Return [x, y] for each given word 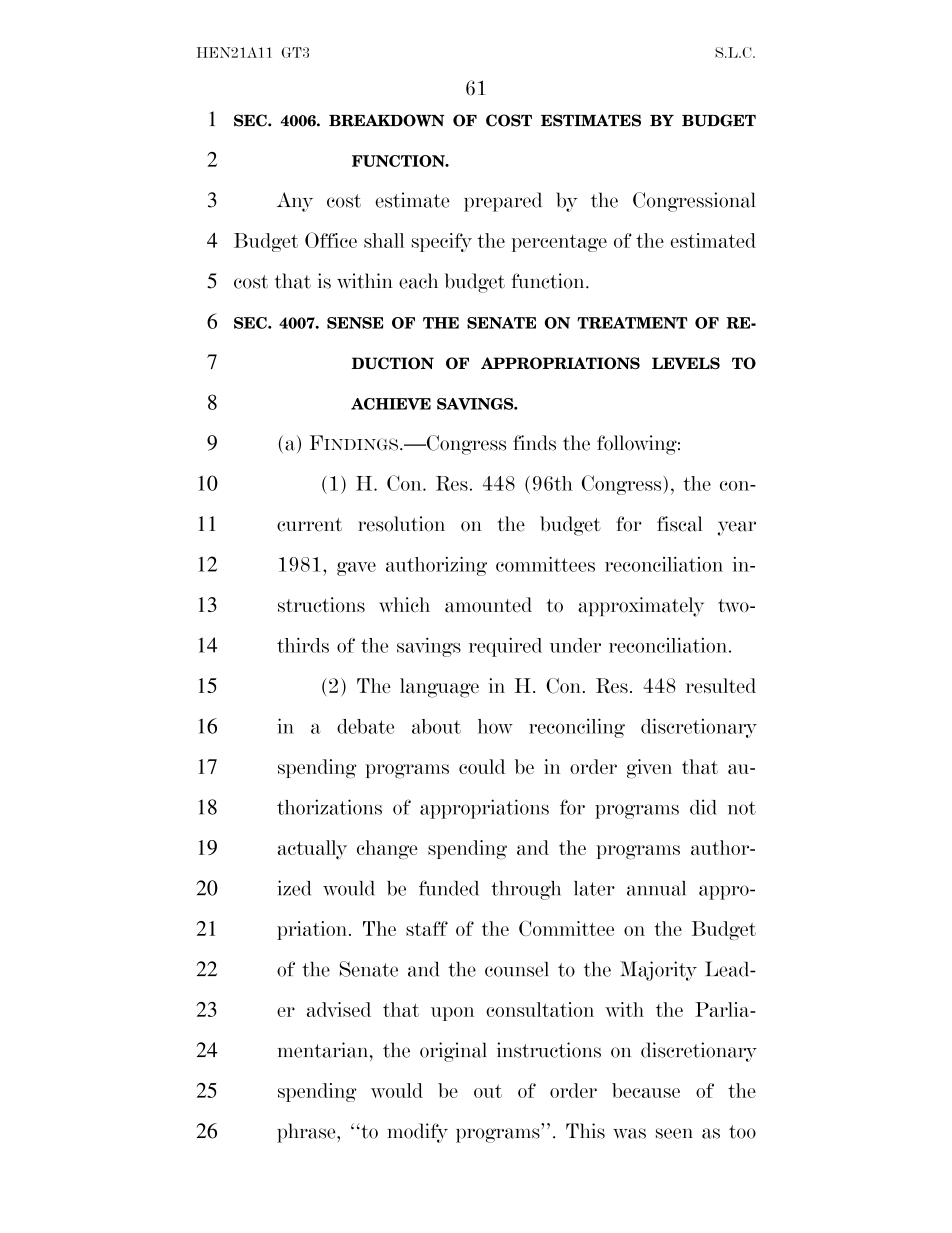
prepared [503, 202]
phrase [307, 1133]
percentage [559, 243]
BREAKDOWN [386, 120]
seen [674, 1133]
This [585, 1131]
